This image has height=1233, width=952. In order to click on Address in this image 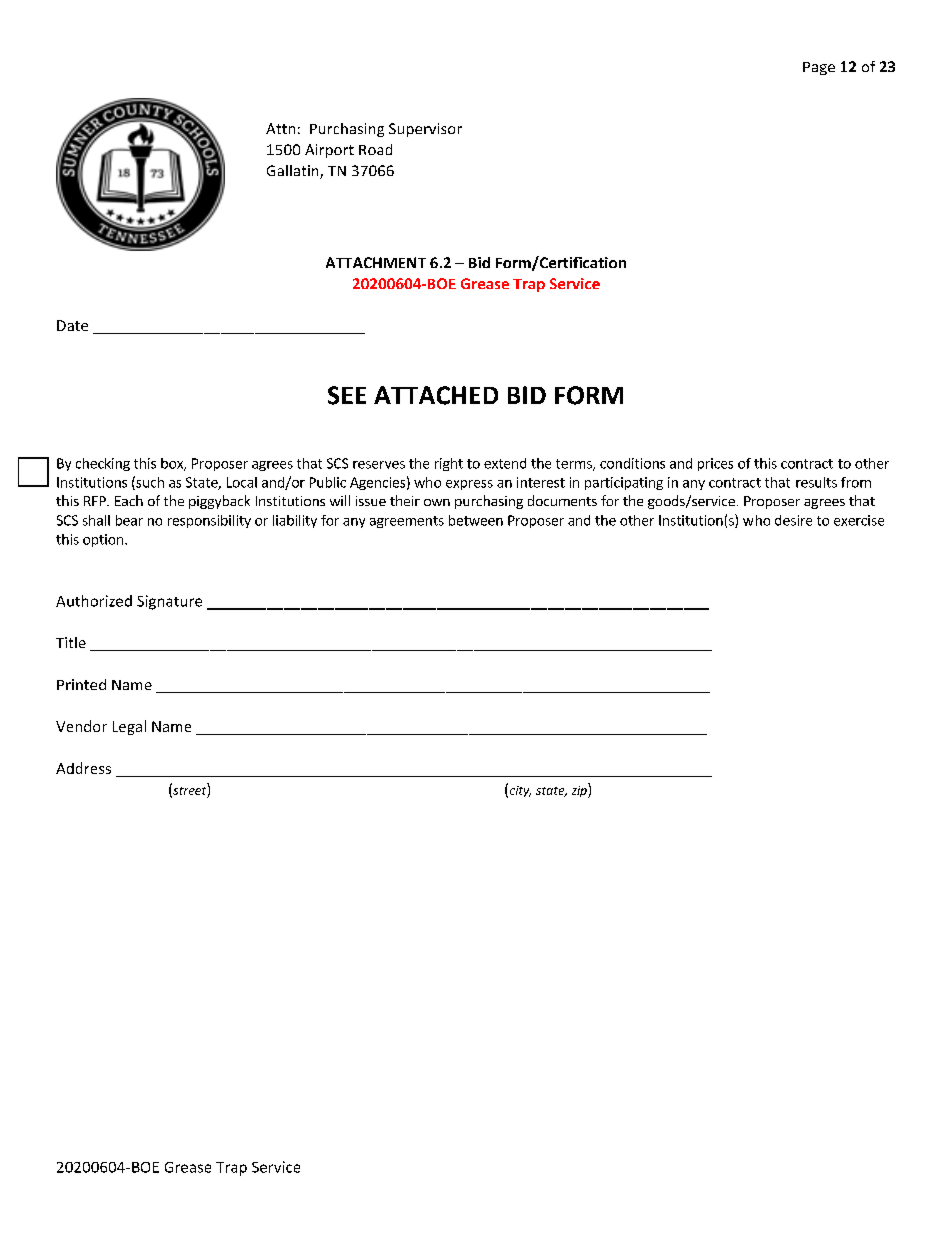, I will do `click(83, 768)`.
